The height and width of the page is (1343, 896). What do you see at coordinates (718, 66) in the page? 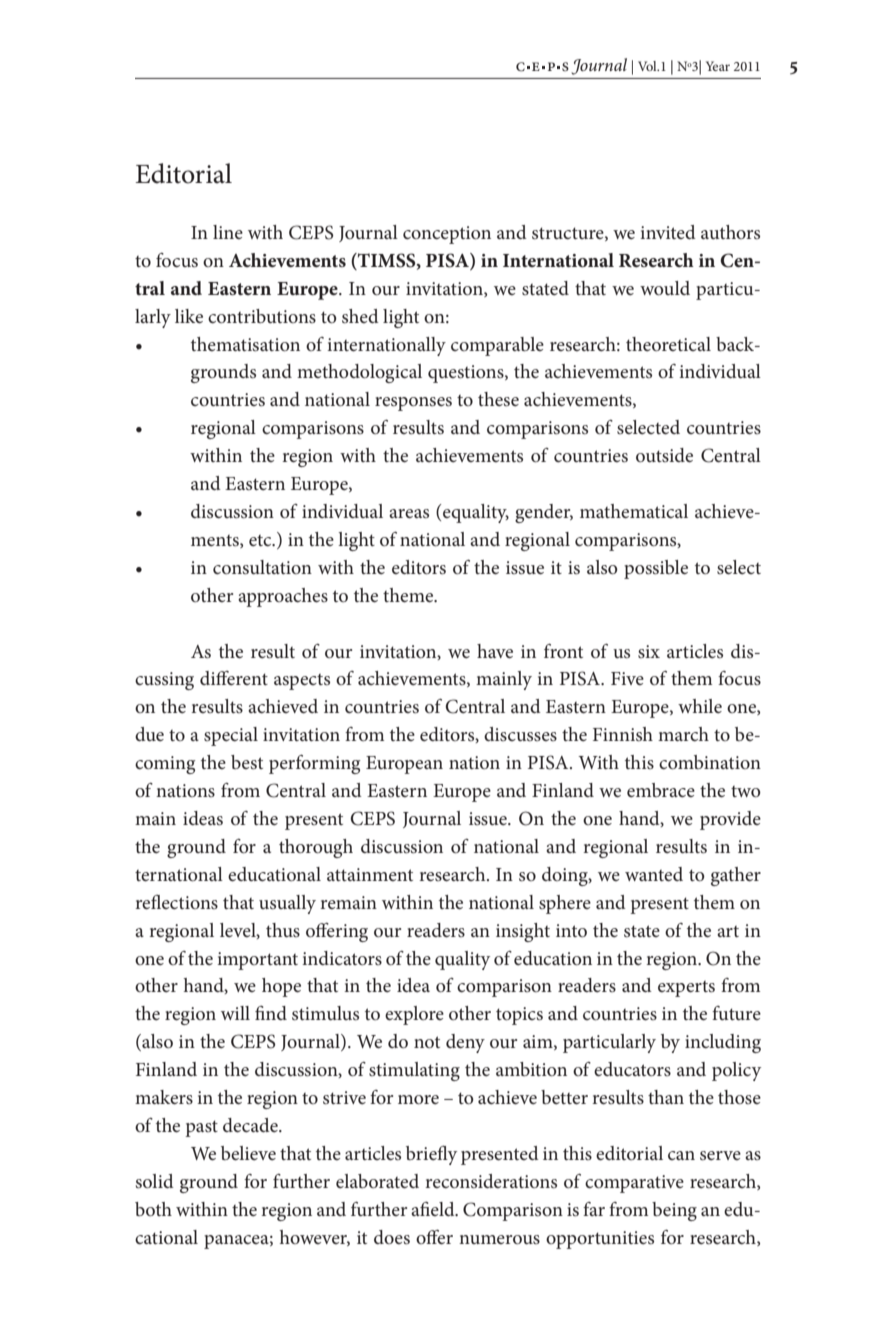
I see `Year` at bounding box center [718, 66].
